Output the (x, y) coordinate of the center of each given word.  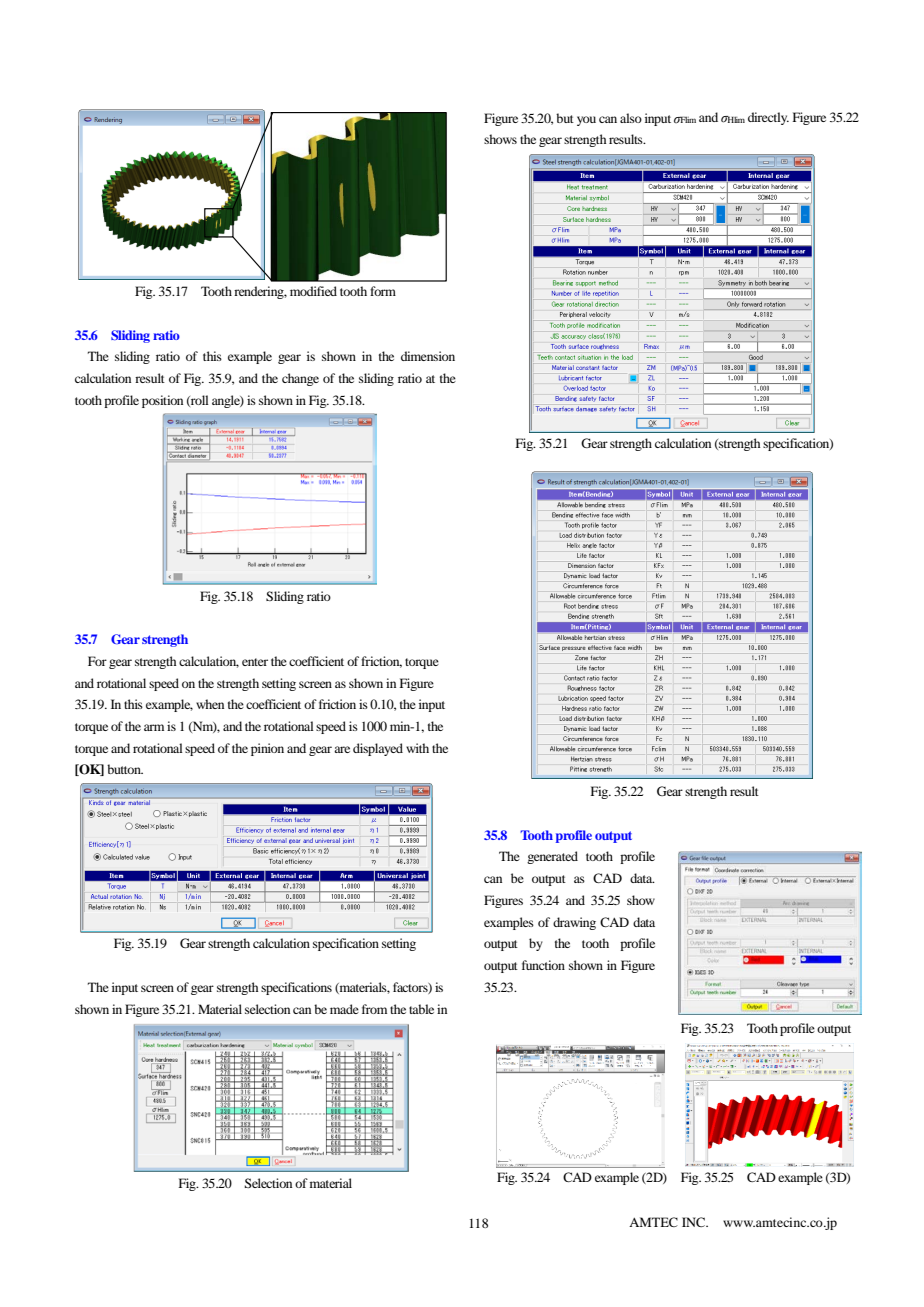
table (421, 1009)
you (586, 121)
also (631, 118)
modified (313, 291)
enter (255, 662)
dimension (428, 356)
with (417, 748)
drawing (574, 923)
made (344, 1009)
